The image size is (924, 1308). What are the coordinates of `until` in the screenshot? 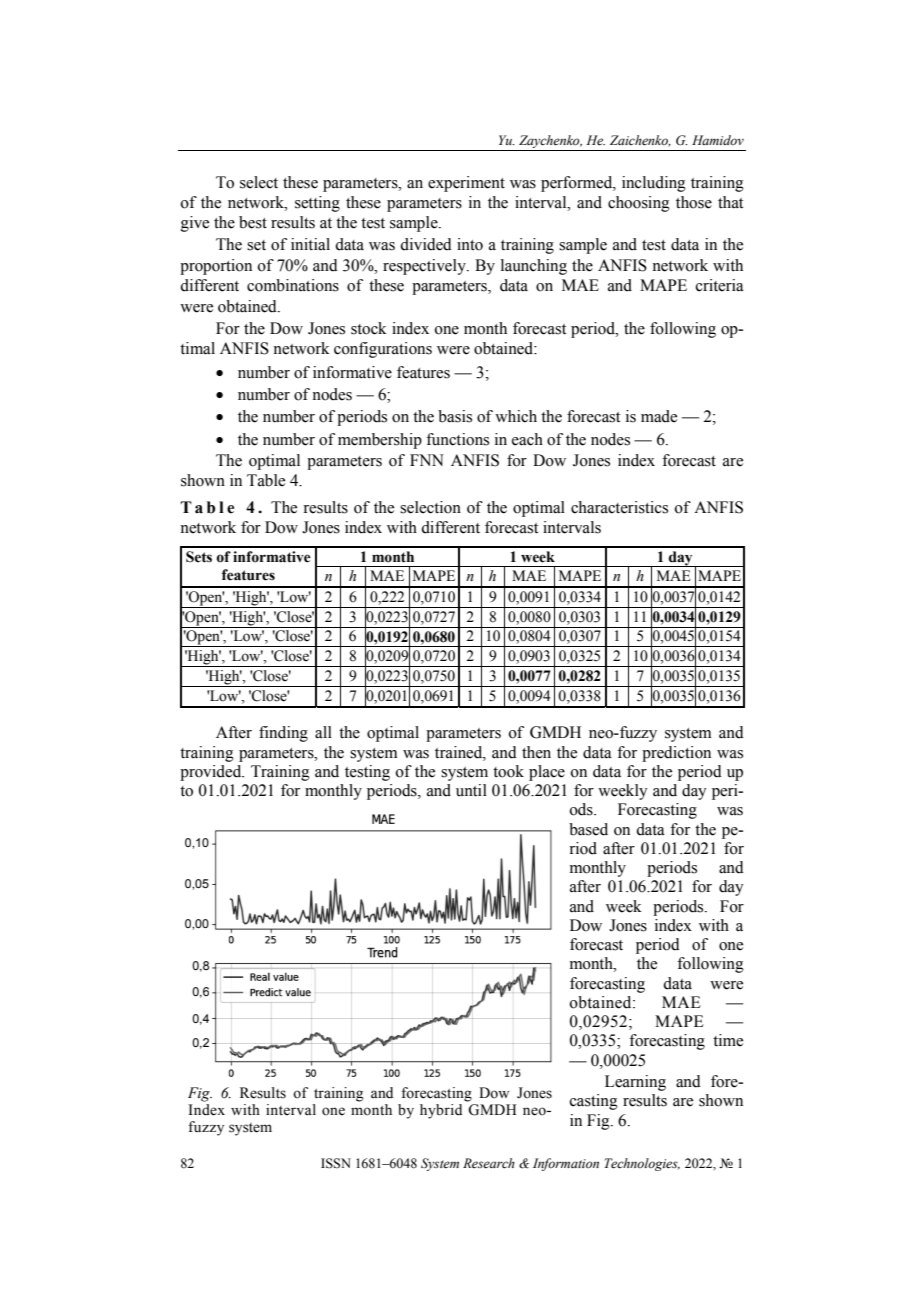 It's located at (471, 790).
